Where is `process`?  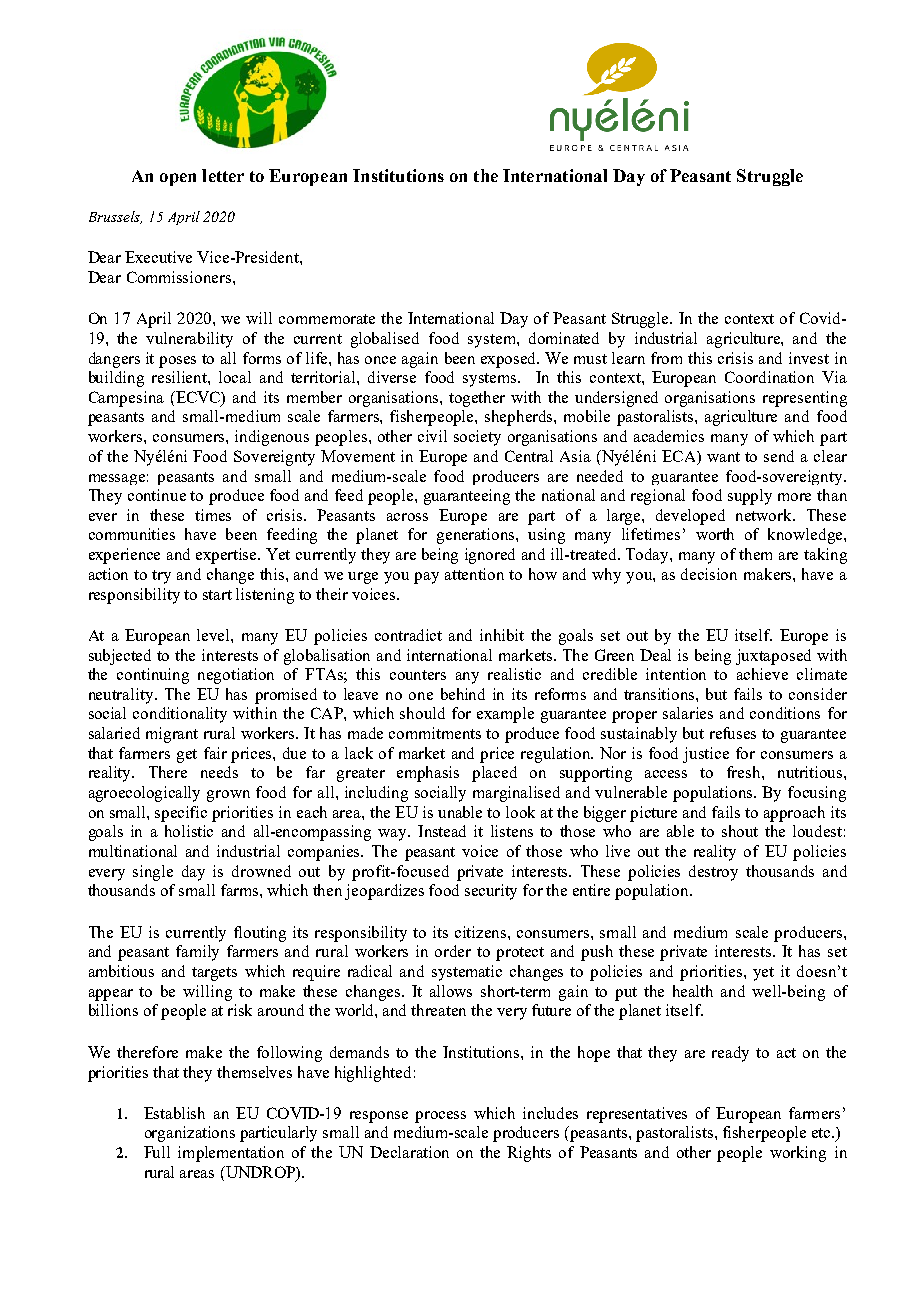 process is located at coordinates (440, 1117).
